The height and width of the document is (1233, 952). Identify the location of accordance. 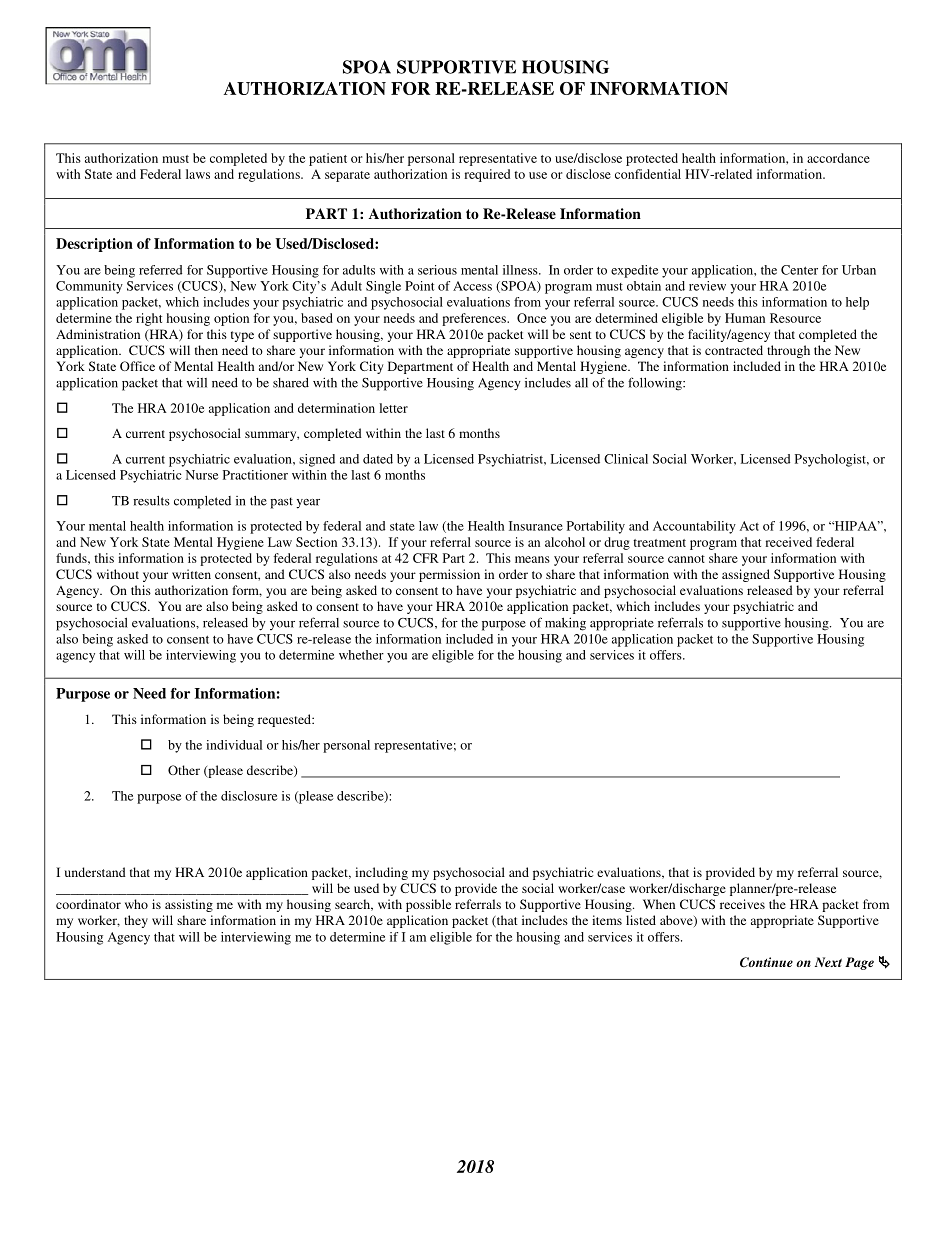
(838, 158).
